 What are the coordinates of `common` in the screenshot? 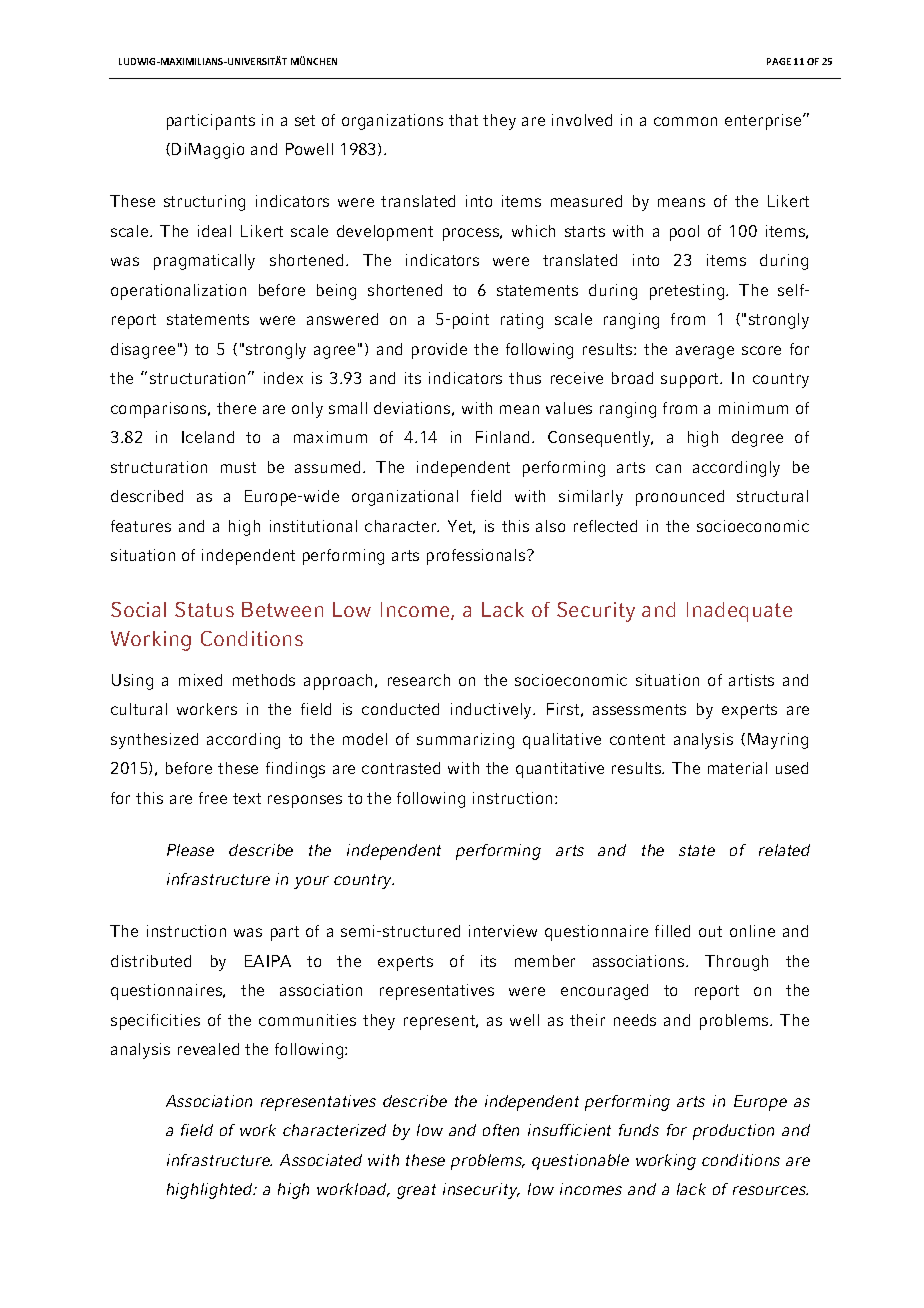 It's located at (685, 121).
